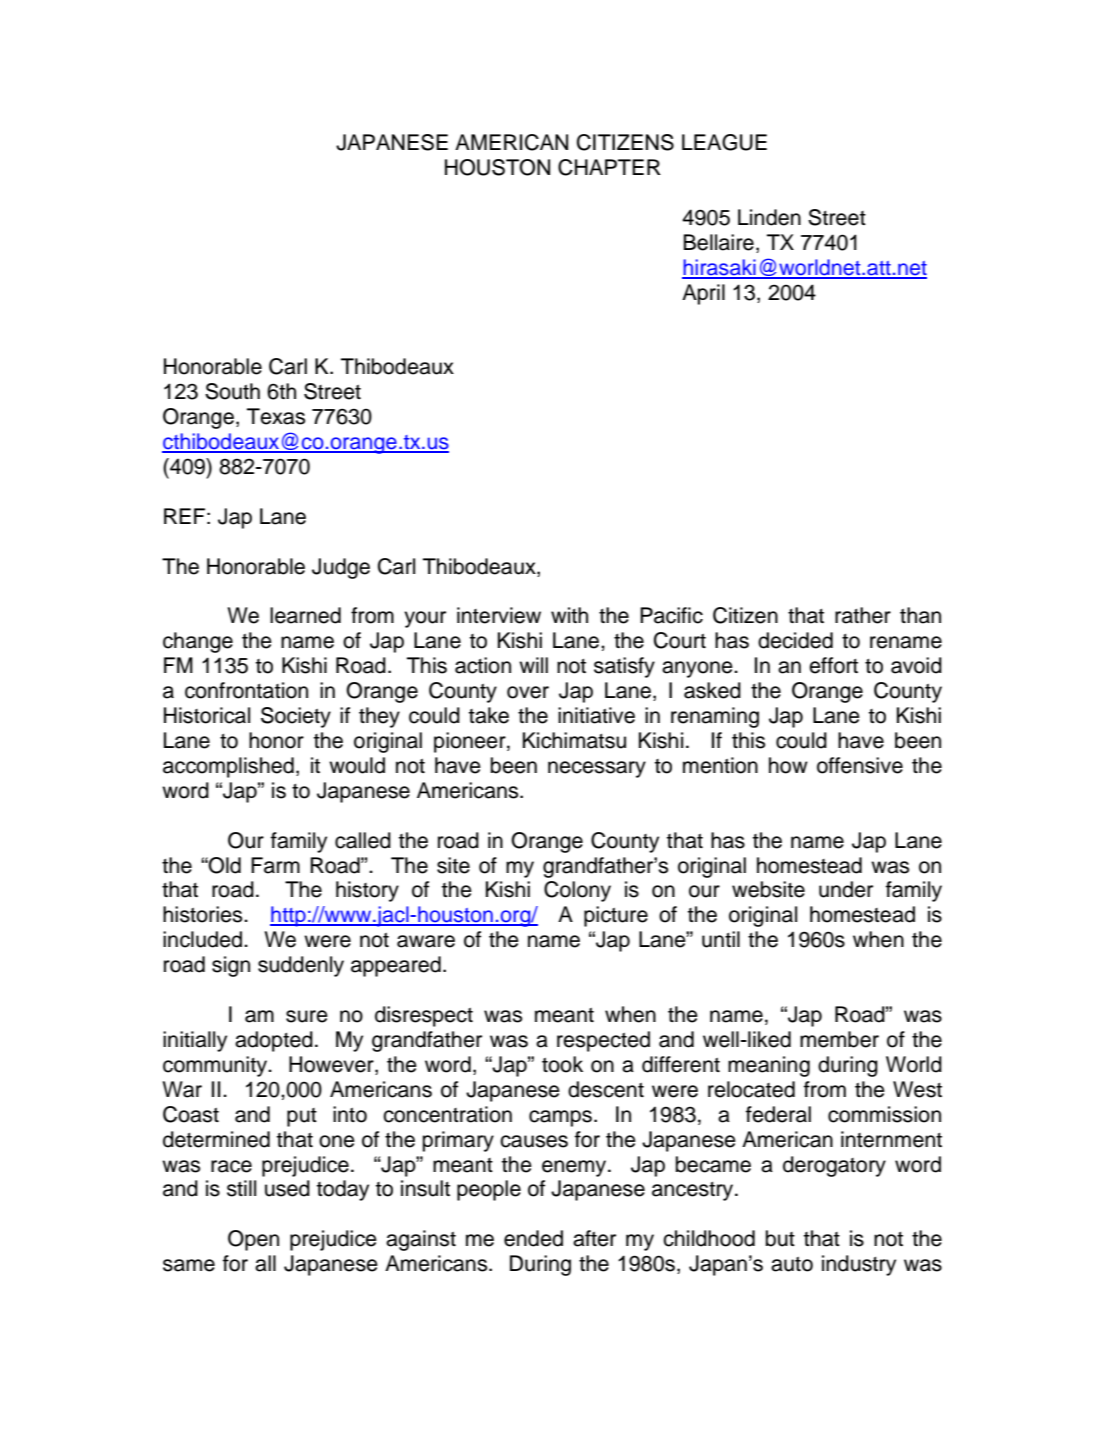 The width and height of the screenshot is (1105, 1430). I want to click on South, so click(232, 391).
